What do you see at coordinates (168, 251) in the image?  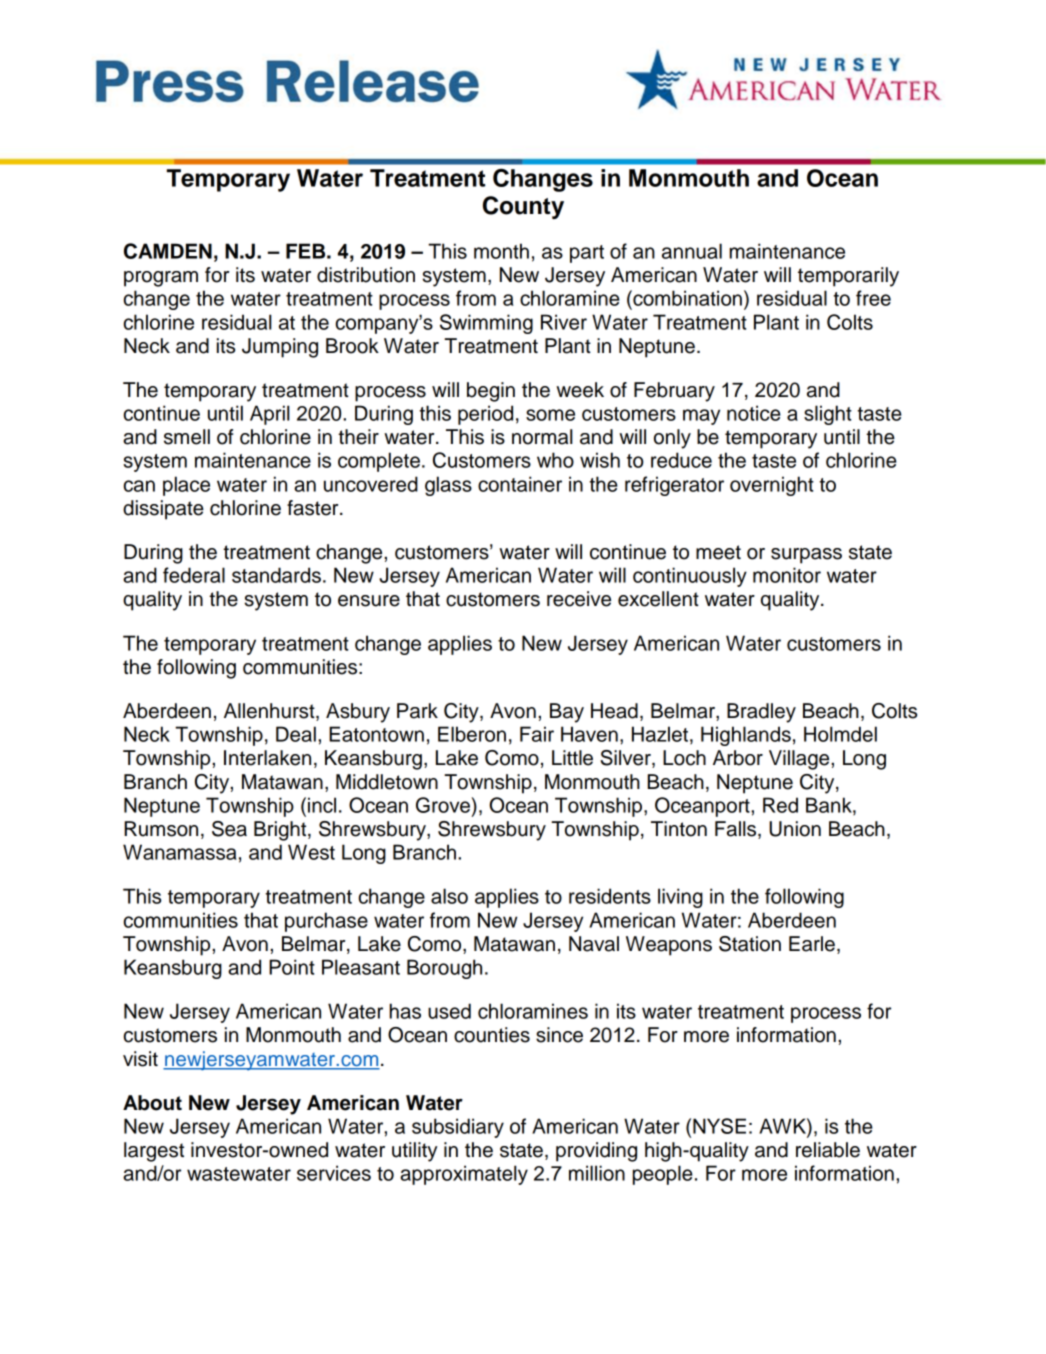 I see `CAMDEN` at bounding box center [168, 251].
